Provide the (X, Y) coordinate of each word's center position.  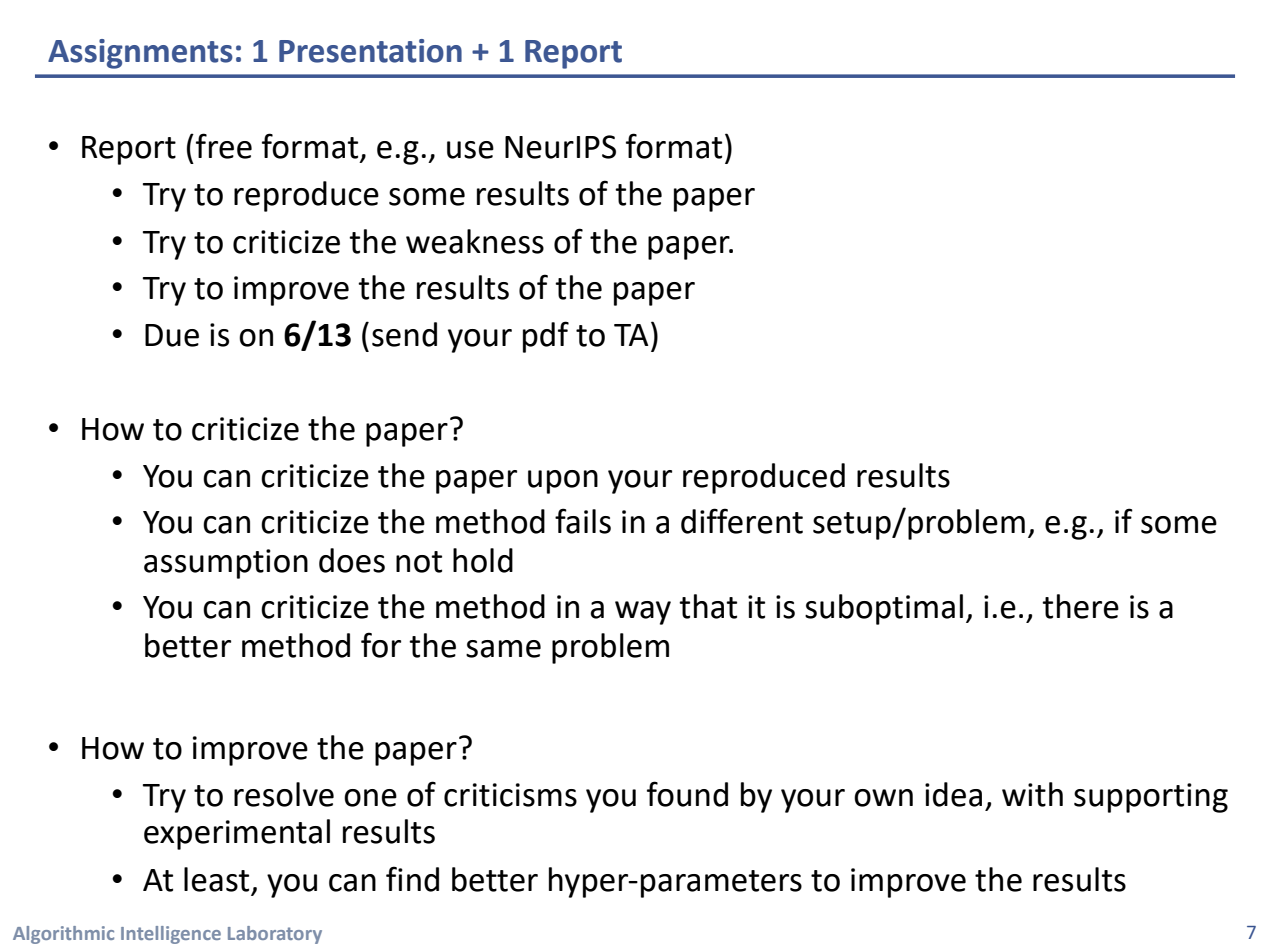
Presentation (370, 51)
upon (563, 482)
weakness (475, 241)
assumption (226, 564)
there (1080, 606)
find (412, 879)
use (470, 150)
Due (172, 335)
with (1032, 794)
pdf (546, 337)
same (503, 649)
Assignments (140, 54)
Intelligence (171, 935)
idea (953, 794)
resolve (284, 794)
